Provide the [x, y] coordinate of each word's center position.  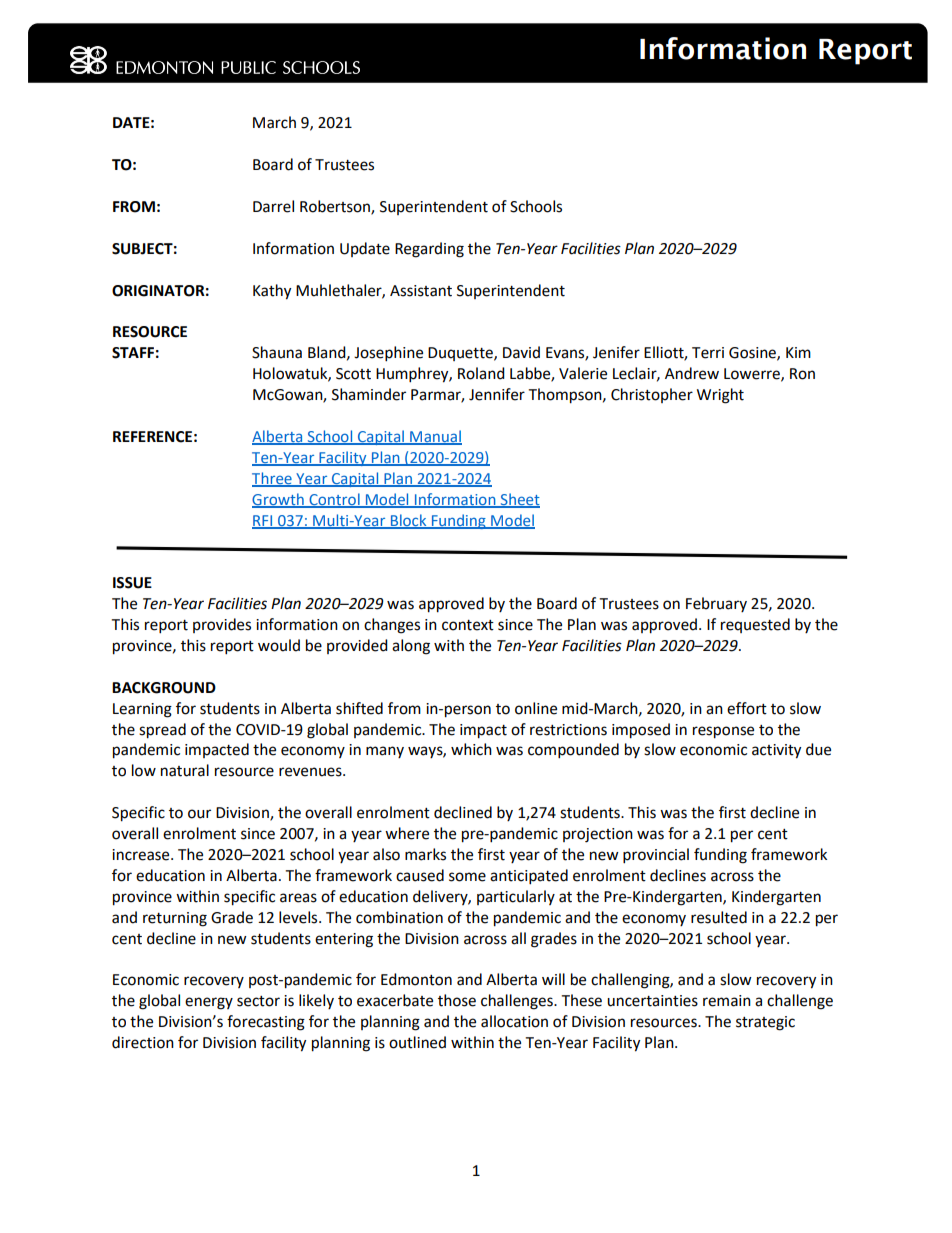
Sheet [519, 500]
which [471, 749]
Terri [708, 353]
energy [209, 1003]
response [723, 732]
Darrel [273, 206]
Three [273, 479]
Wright [720, 396]
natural [185, 770]
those [457, 1000]
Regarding [429, 250]
